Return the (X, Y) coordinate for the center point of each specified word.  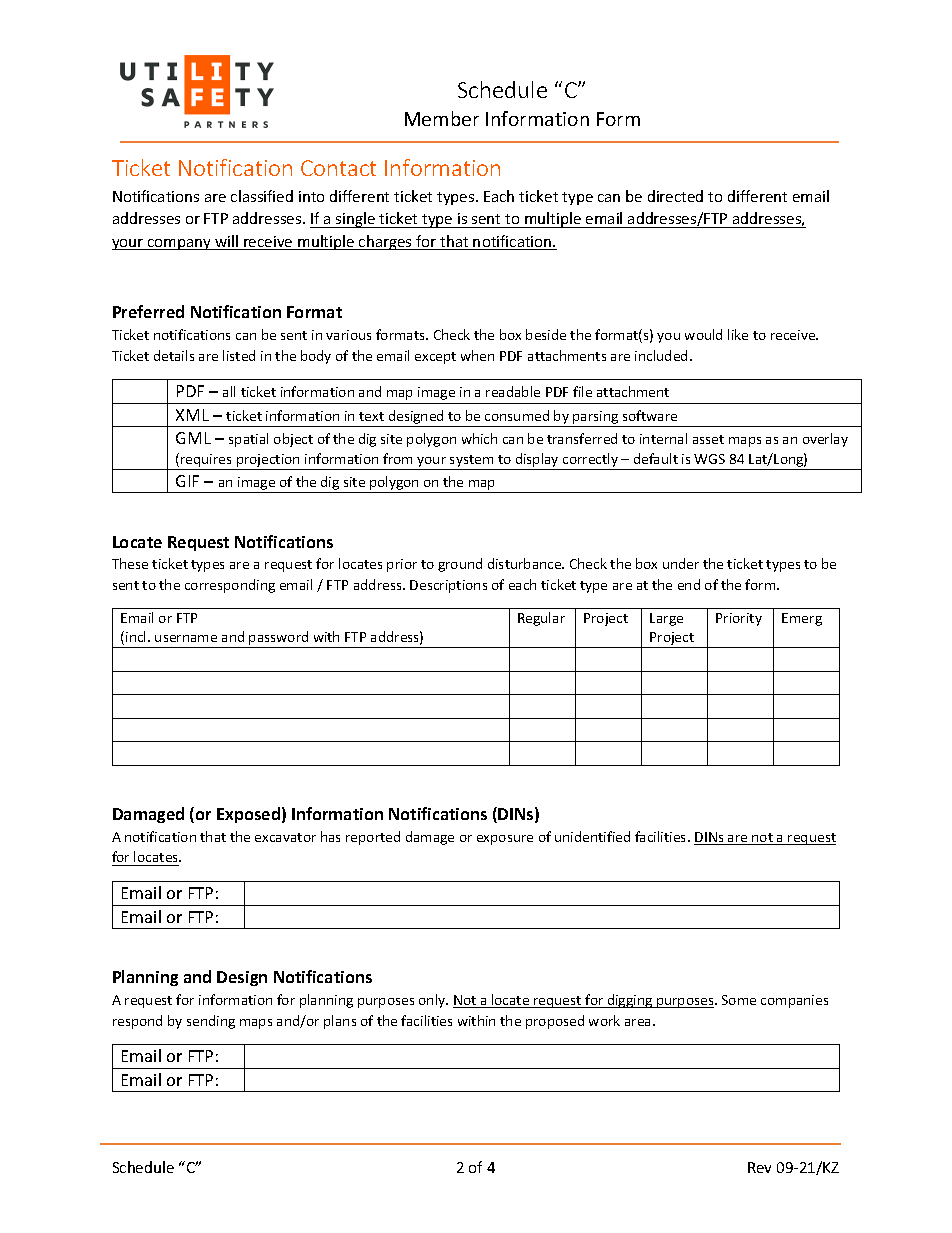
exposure (505, 840)
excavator (285, 837)
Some (739, 1000)
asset (708, 439)
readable (513, 391)
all (229, 391)
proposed (555, 1022)
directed (675, 196)
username (186, 638)
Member (442, 118)
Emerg (802, 619)
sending (211, 1022)
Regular (541, 619)
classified (262, 196)
